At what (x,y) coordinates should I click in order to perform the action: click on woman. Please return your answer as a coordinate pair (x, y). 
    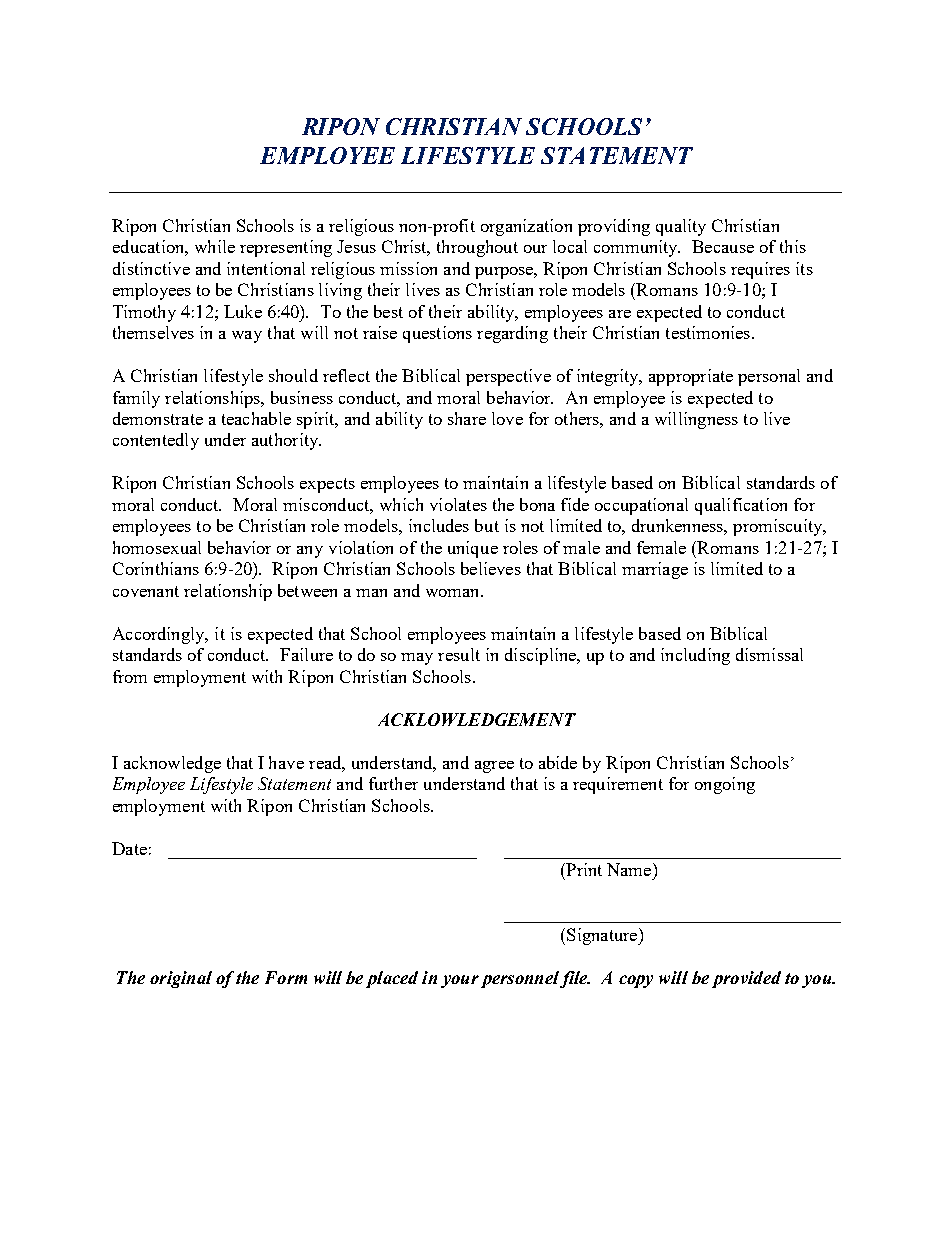
    Looking at the image, I should click on (454, 593).
